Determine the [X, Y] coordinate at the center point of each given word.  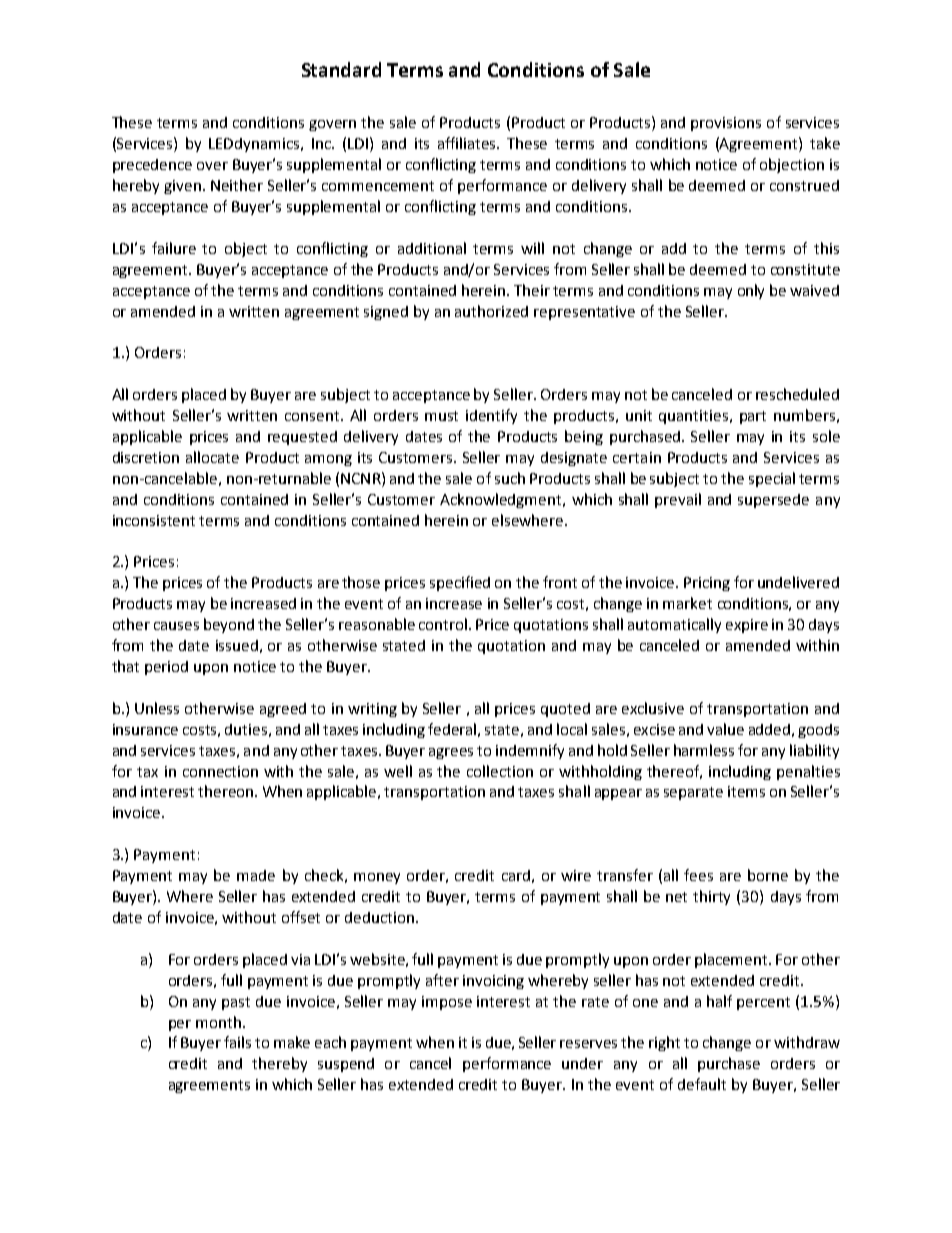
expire [747, 626]
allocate [212, 457]
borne [768, 875]
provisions [726, 124]
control [444, 624]
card [516, 875]
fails [237, 1042]
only [751, 291]
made [256, 875]
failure [174, 248]
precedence [152, 166]
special [772, 479]
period [166, 668]
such [510, 478]
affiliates [468, 143]
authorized [491, 311]
